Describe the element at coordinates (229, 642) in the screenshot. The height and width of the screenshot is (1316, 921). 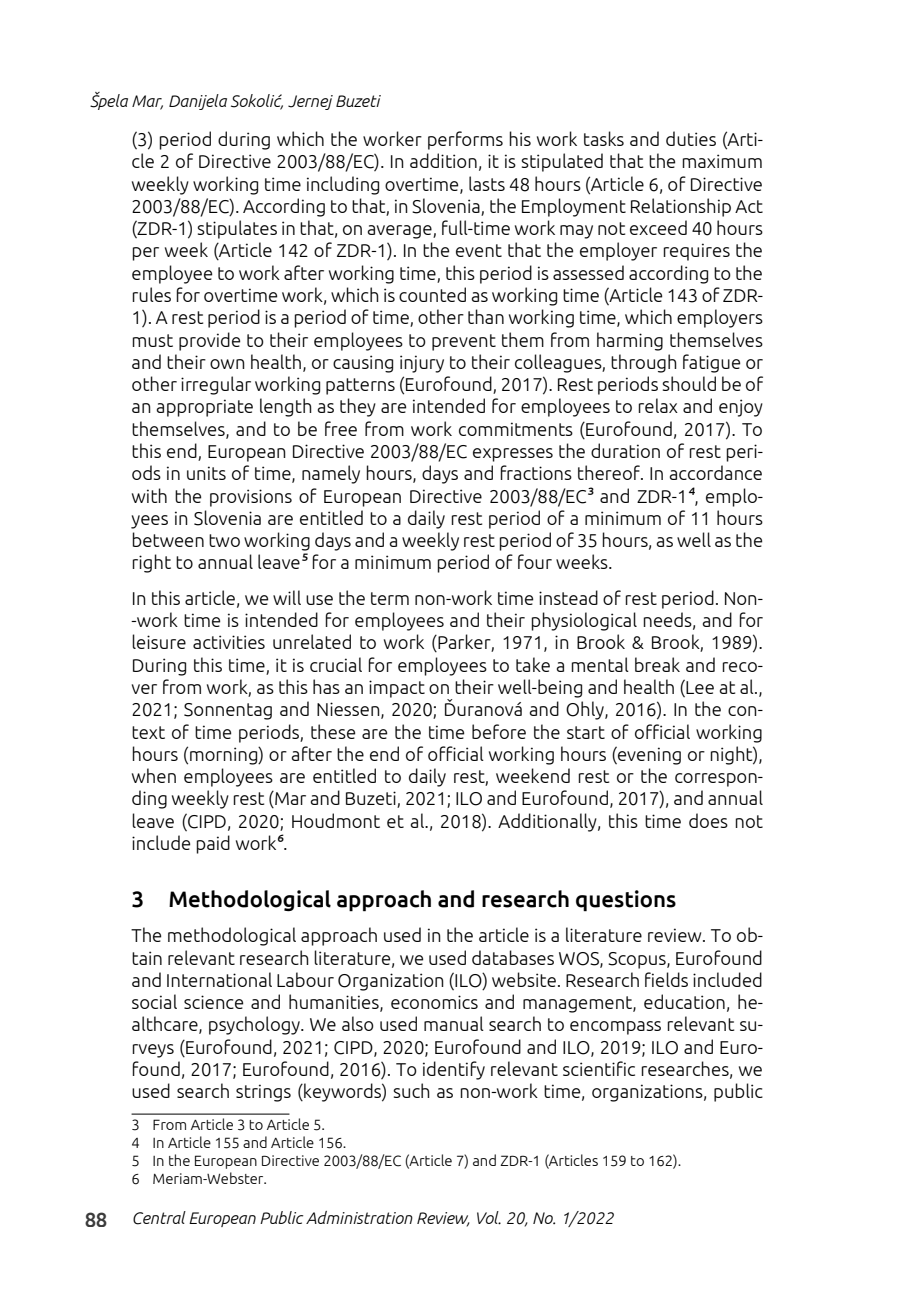
I see `activities` at that location.
